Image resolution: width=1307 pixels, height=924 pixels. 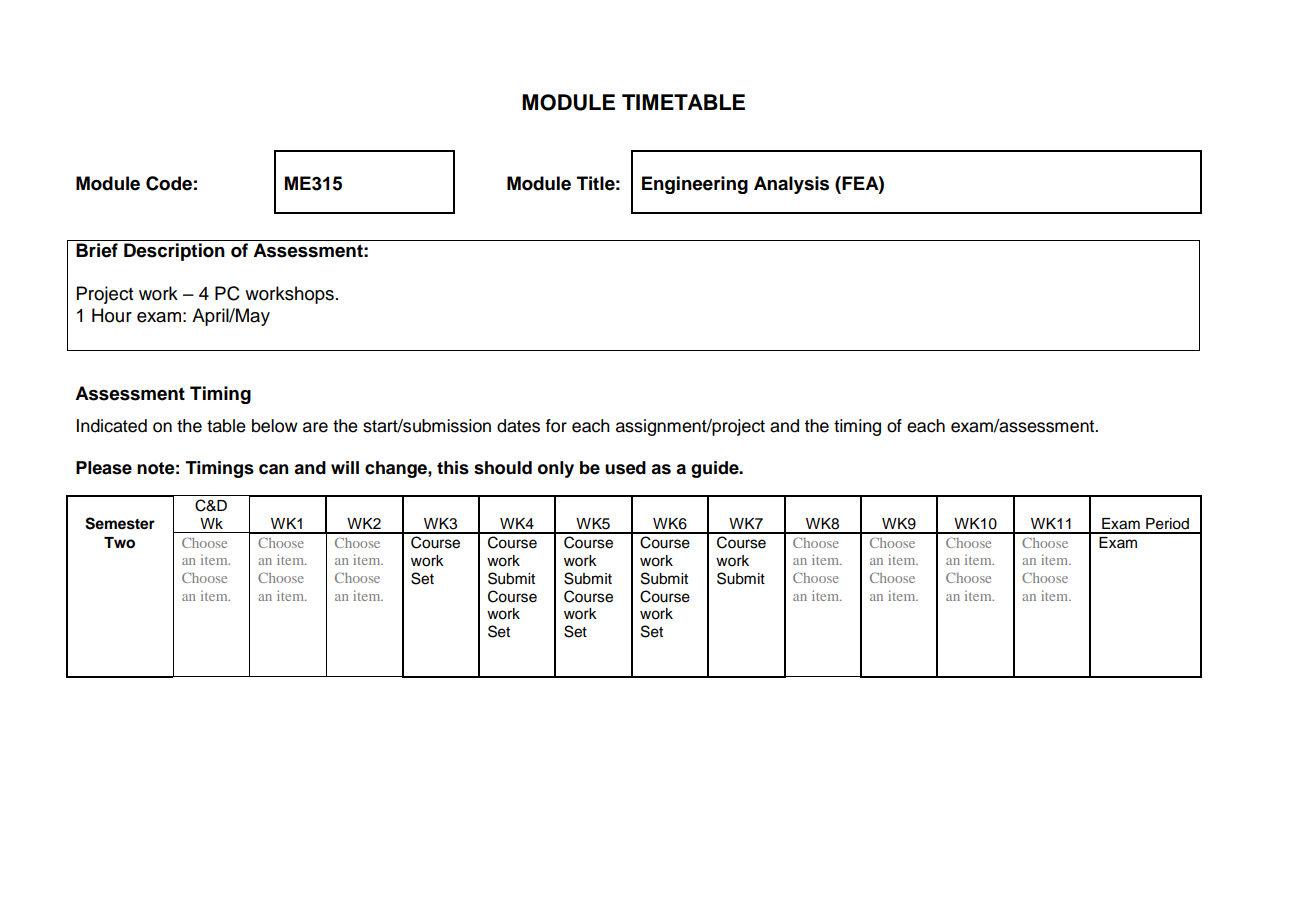 What do you see at coordinates (556, 426) in the screenshot?
I see `for` at bounding box center [556, 426].
